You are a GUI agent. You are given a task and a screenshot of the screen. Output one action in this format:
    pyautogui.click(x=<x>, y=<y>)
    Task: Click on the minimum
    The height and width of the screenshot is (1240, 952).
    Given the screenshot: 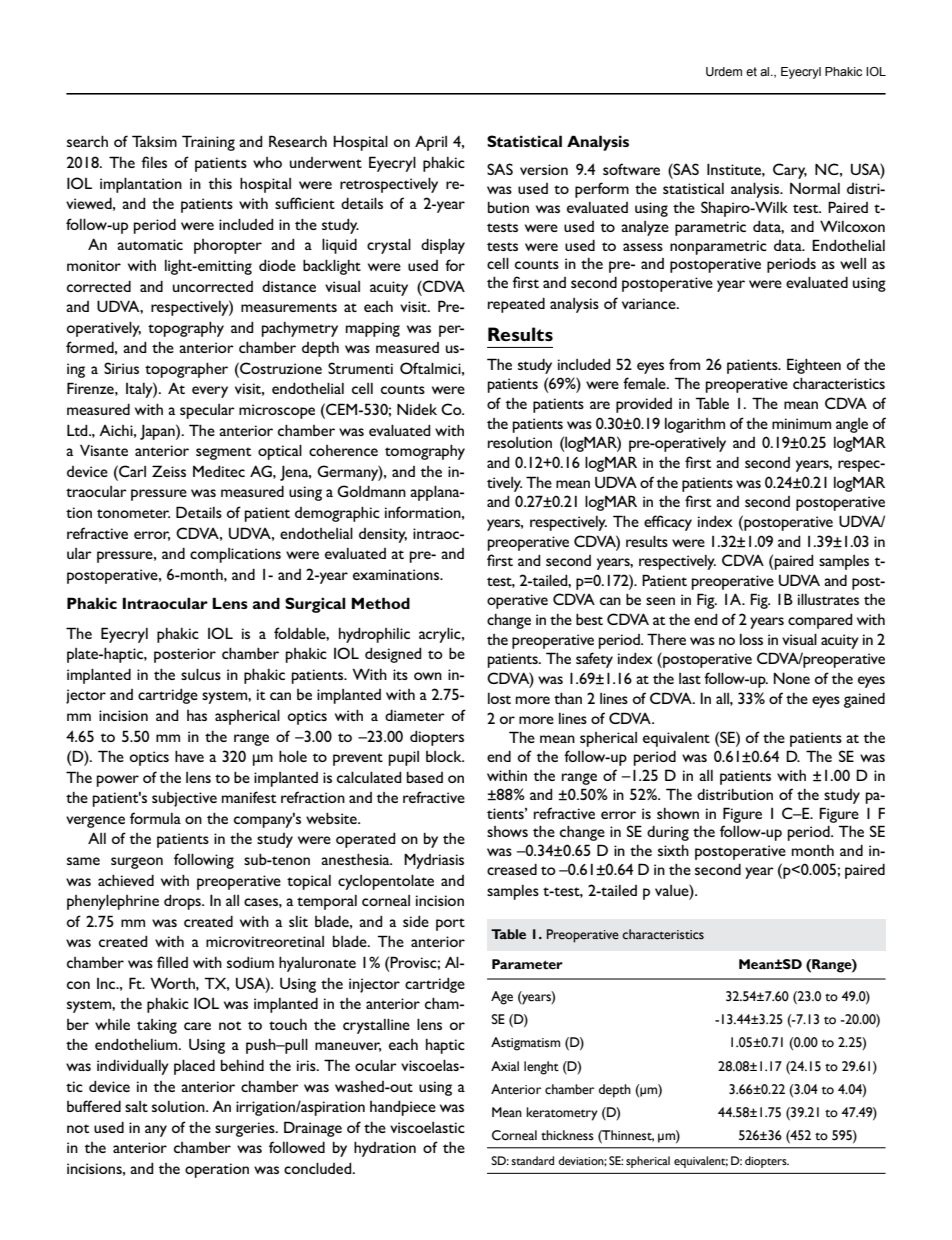 What is the action you would take?
    pyautogui.click(x=801, y=423)
